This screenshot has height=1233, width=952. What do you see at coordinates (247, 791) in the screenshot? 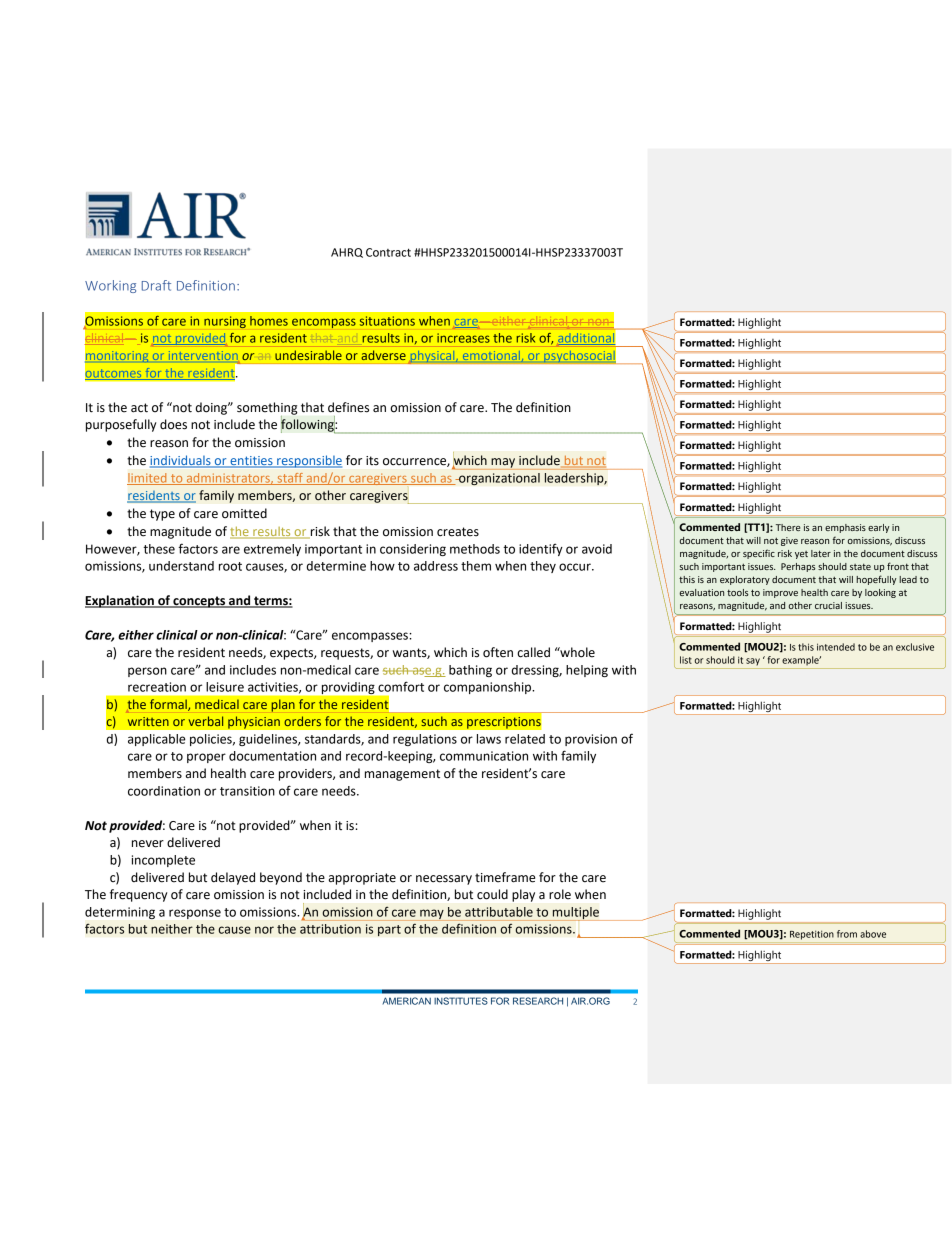
I see `transition` at bounding box center [247, 791].
